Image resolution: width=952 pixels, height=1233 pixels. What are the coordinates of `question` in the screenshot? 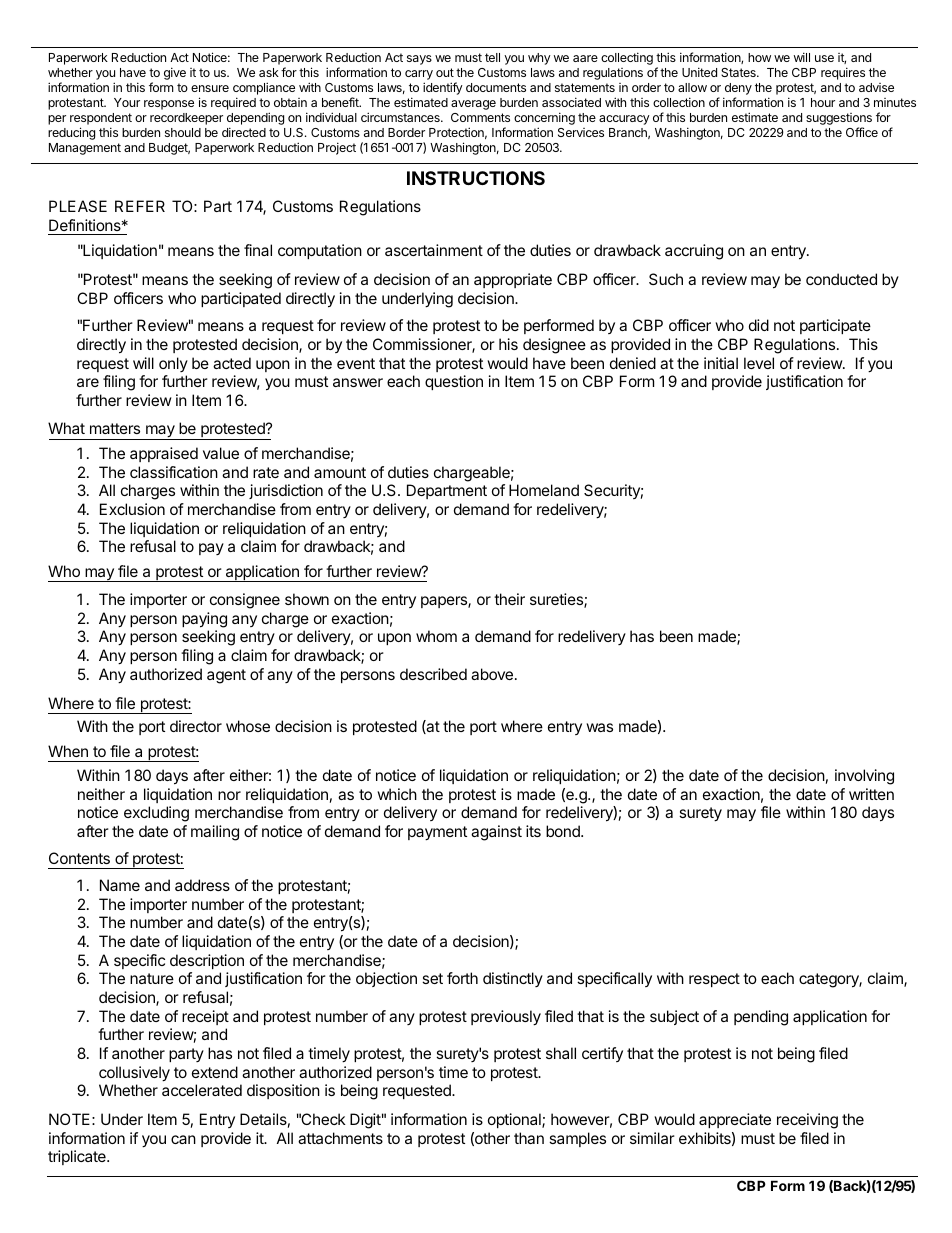 It's located at (454, 382).
